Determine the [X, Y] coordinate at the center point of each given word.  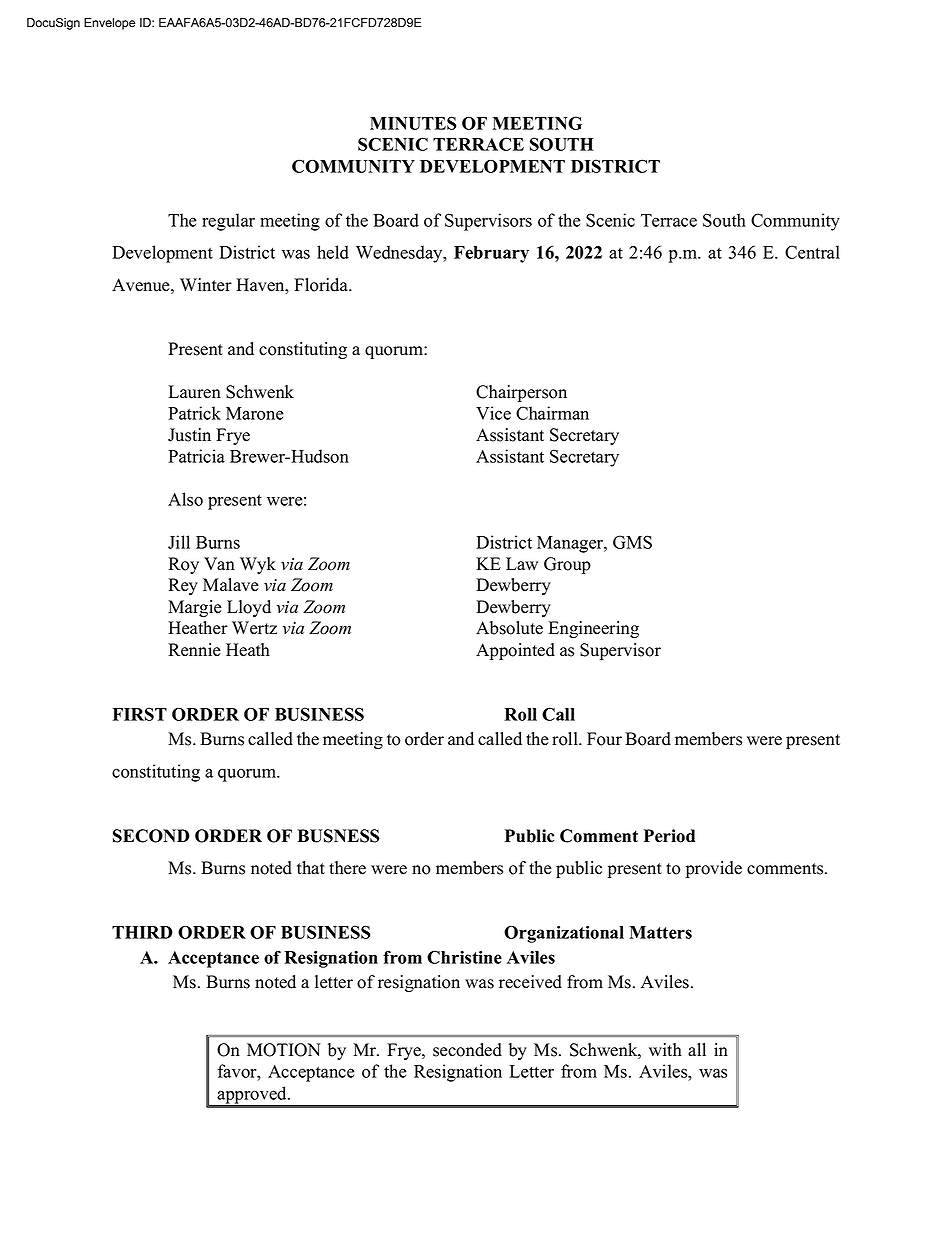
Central [812, 252]
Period [669, 836]
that [311, 867]
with [665, 1049]
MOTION [284, 1050]
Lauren [195, 392]
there [347, 868]
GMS [632, 542]
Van [219, 563]
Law [522, 563]
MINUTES [413, 123]
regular [228, 222]
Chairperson [521, 393]
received [530, 982]
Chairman [552, 413]
